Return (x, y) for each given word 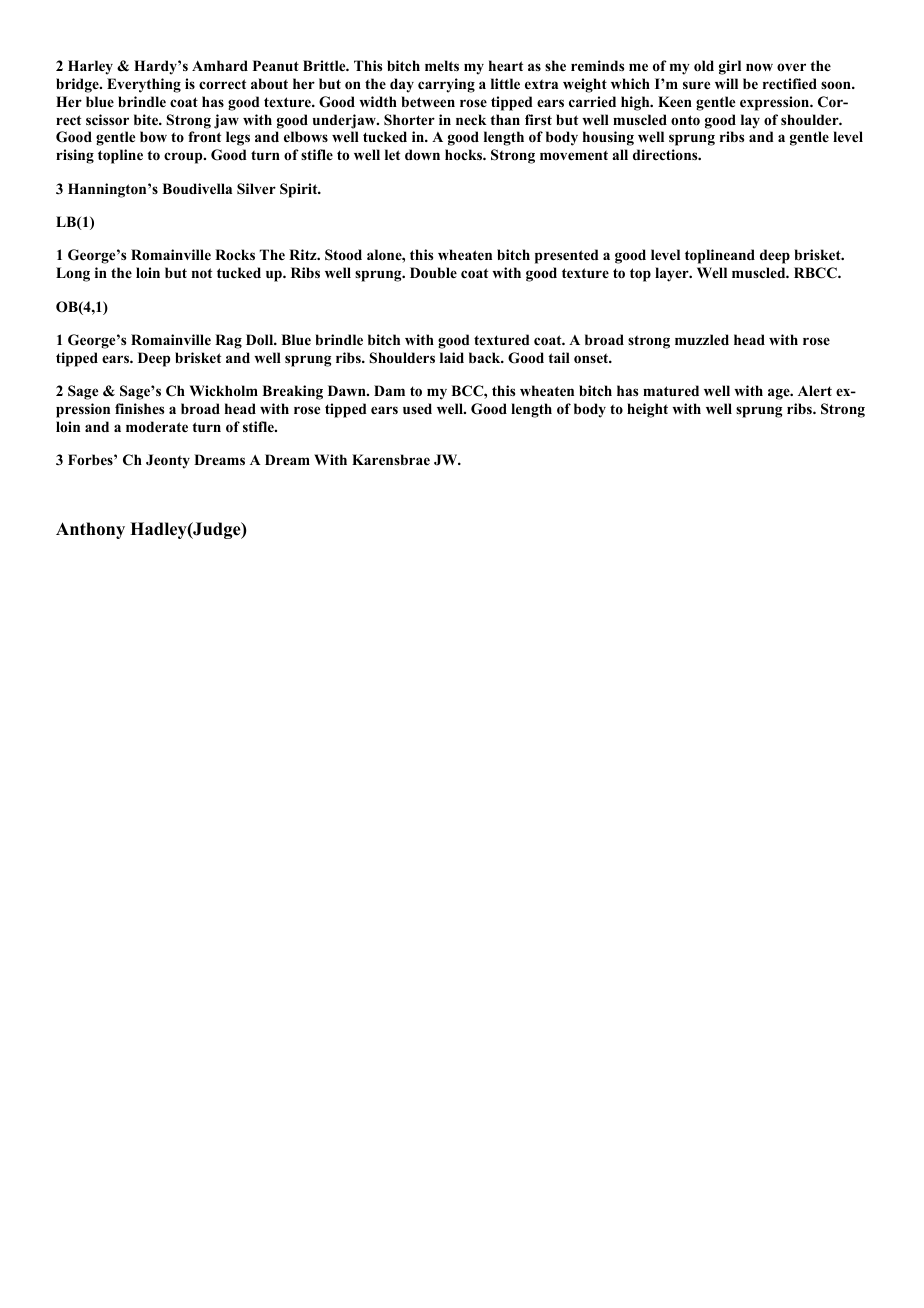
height (647, 410)
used (417, 408)
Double (433, 273)
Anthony (90, 530)
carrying (446, 85)
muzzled (702, 339)
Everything (144, 85)
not (202, 273)
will (726, 83)
